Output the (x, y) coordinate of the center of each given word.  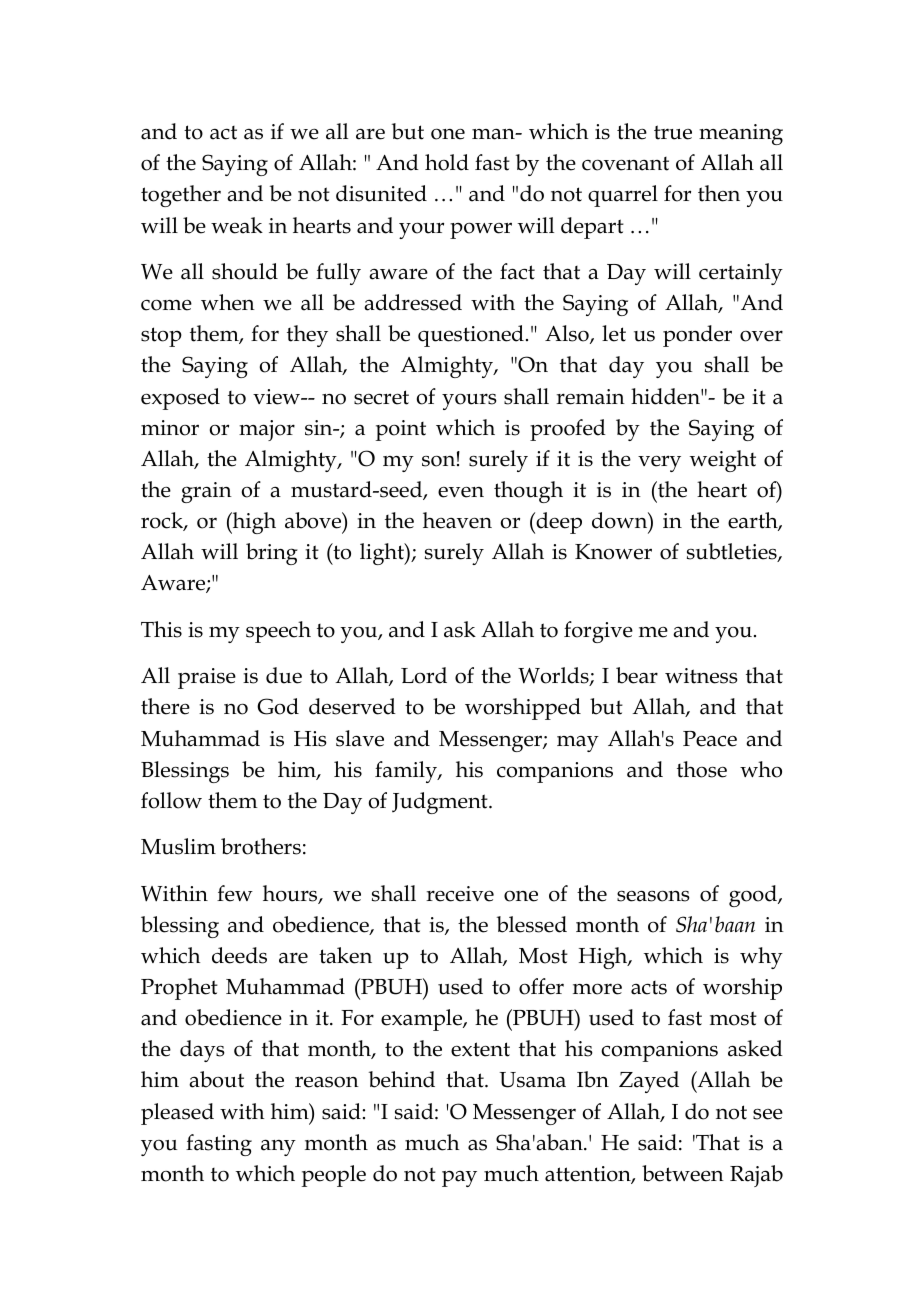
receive (460, 894)
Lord (424, 675)
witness (701, 676)
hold (447, 162)
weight (723, 461)
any (278, 1147)
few (235, 893)
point (401, 430)
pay (459, 1179)
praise (207, 678)
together (181, 196)
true (673, 132)
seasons (653, 896)
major (267, 430)
